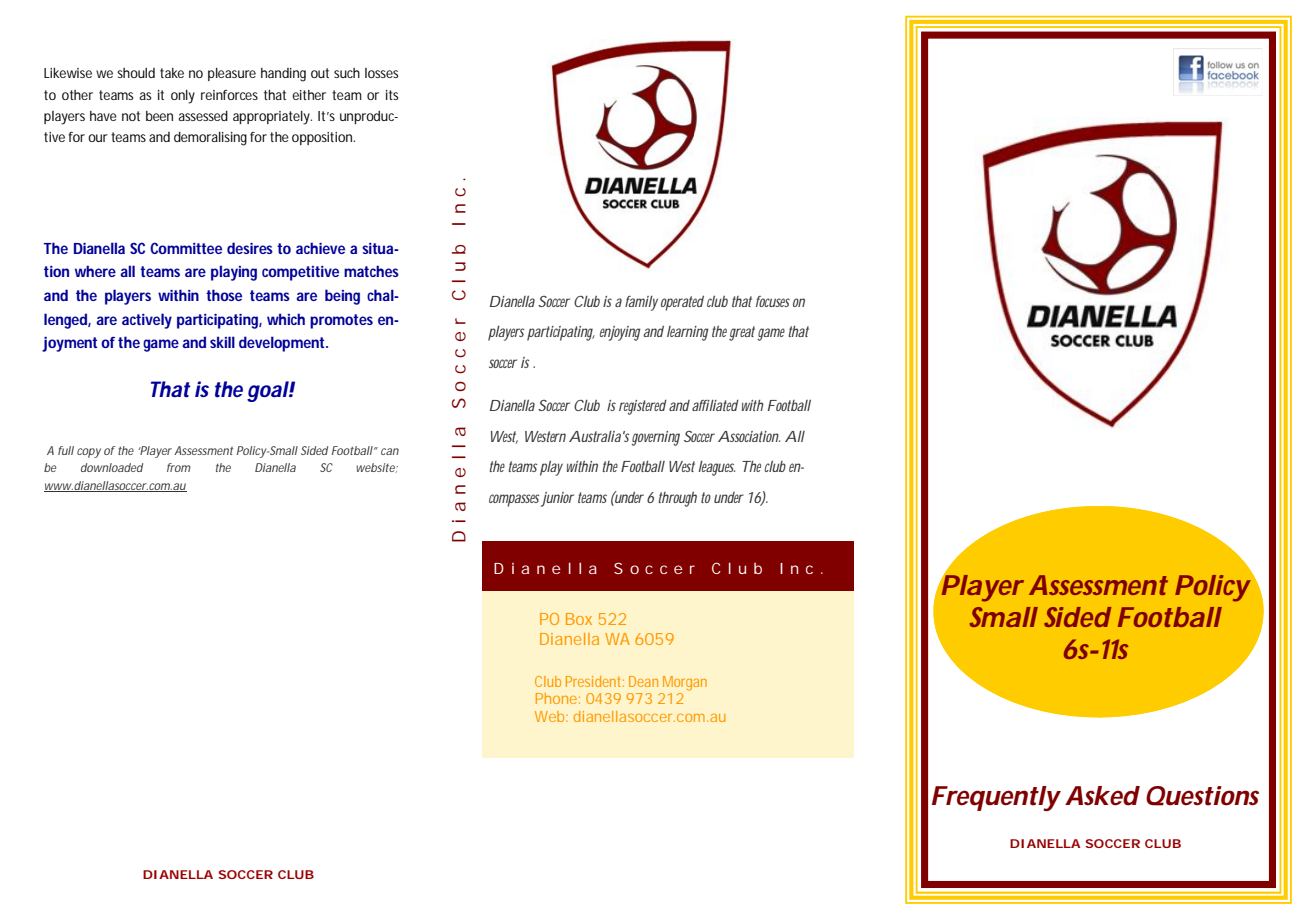  What do you see at coordinates (222, 342) in the document?
I see `skill` at bounding box center [222, 342].
